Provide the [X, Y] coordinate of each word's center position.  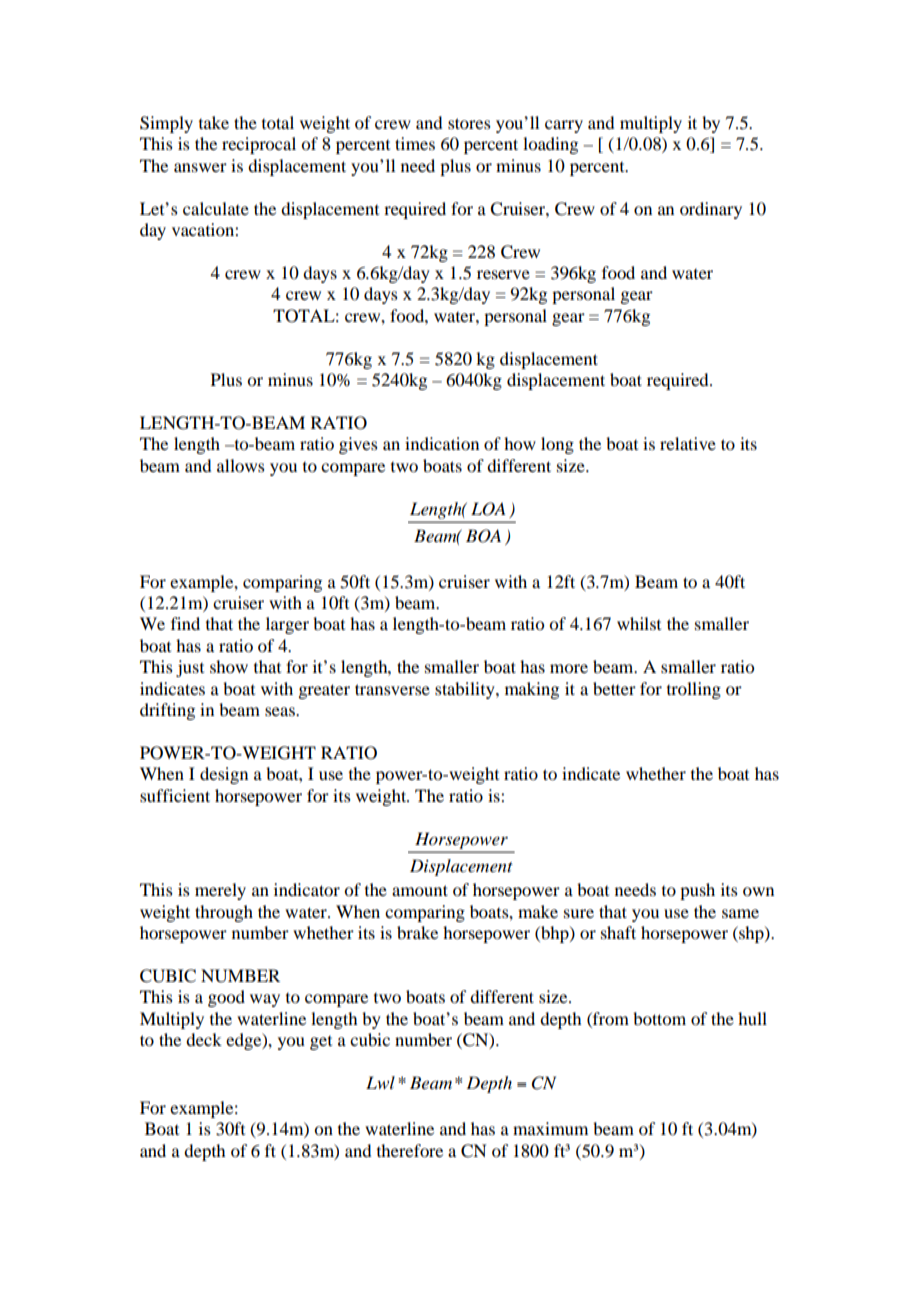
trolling [694, 690]
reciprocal [259, 145]
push [697, 891]
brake [417, 932]
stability [466, 690]
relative [688, 443]
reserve [503, 274]
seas [281, 711]
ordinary [711, 210]
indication [442, 443]
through [224, 913]
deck [204, 1039]
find [185, 623]
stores [469, 123]
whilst [639, 623]
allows [241, 465]
